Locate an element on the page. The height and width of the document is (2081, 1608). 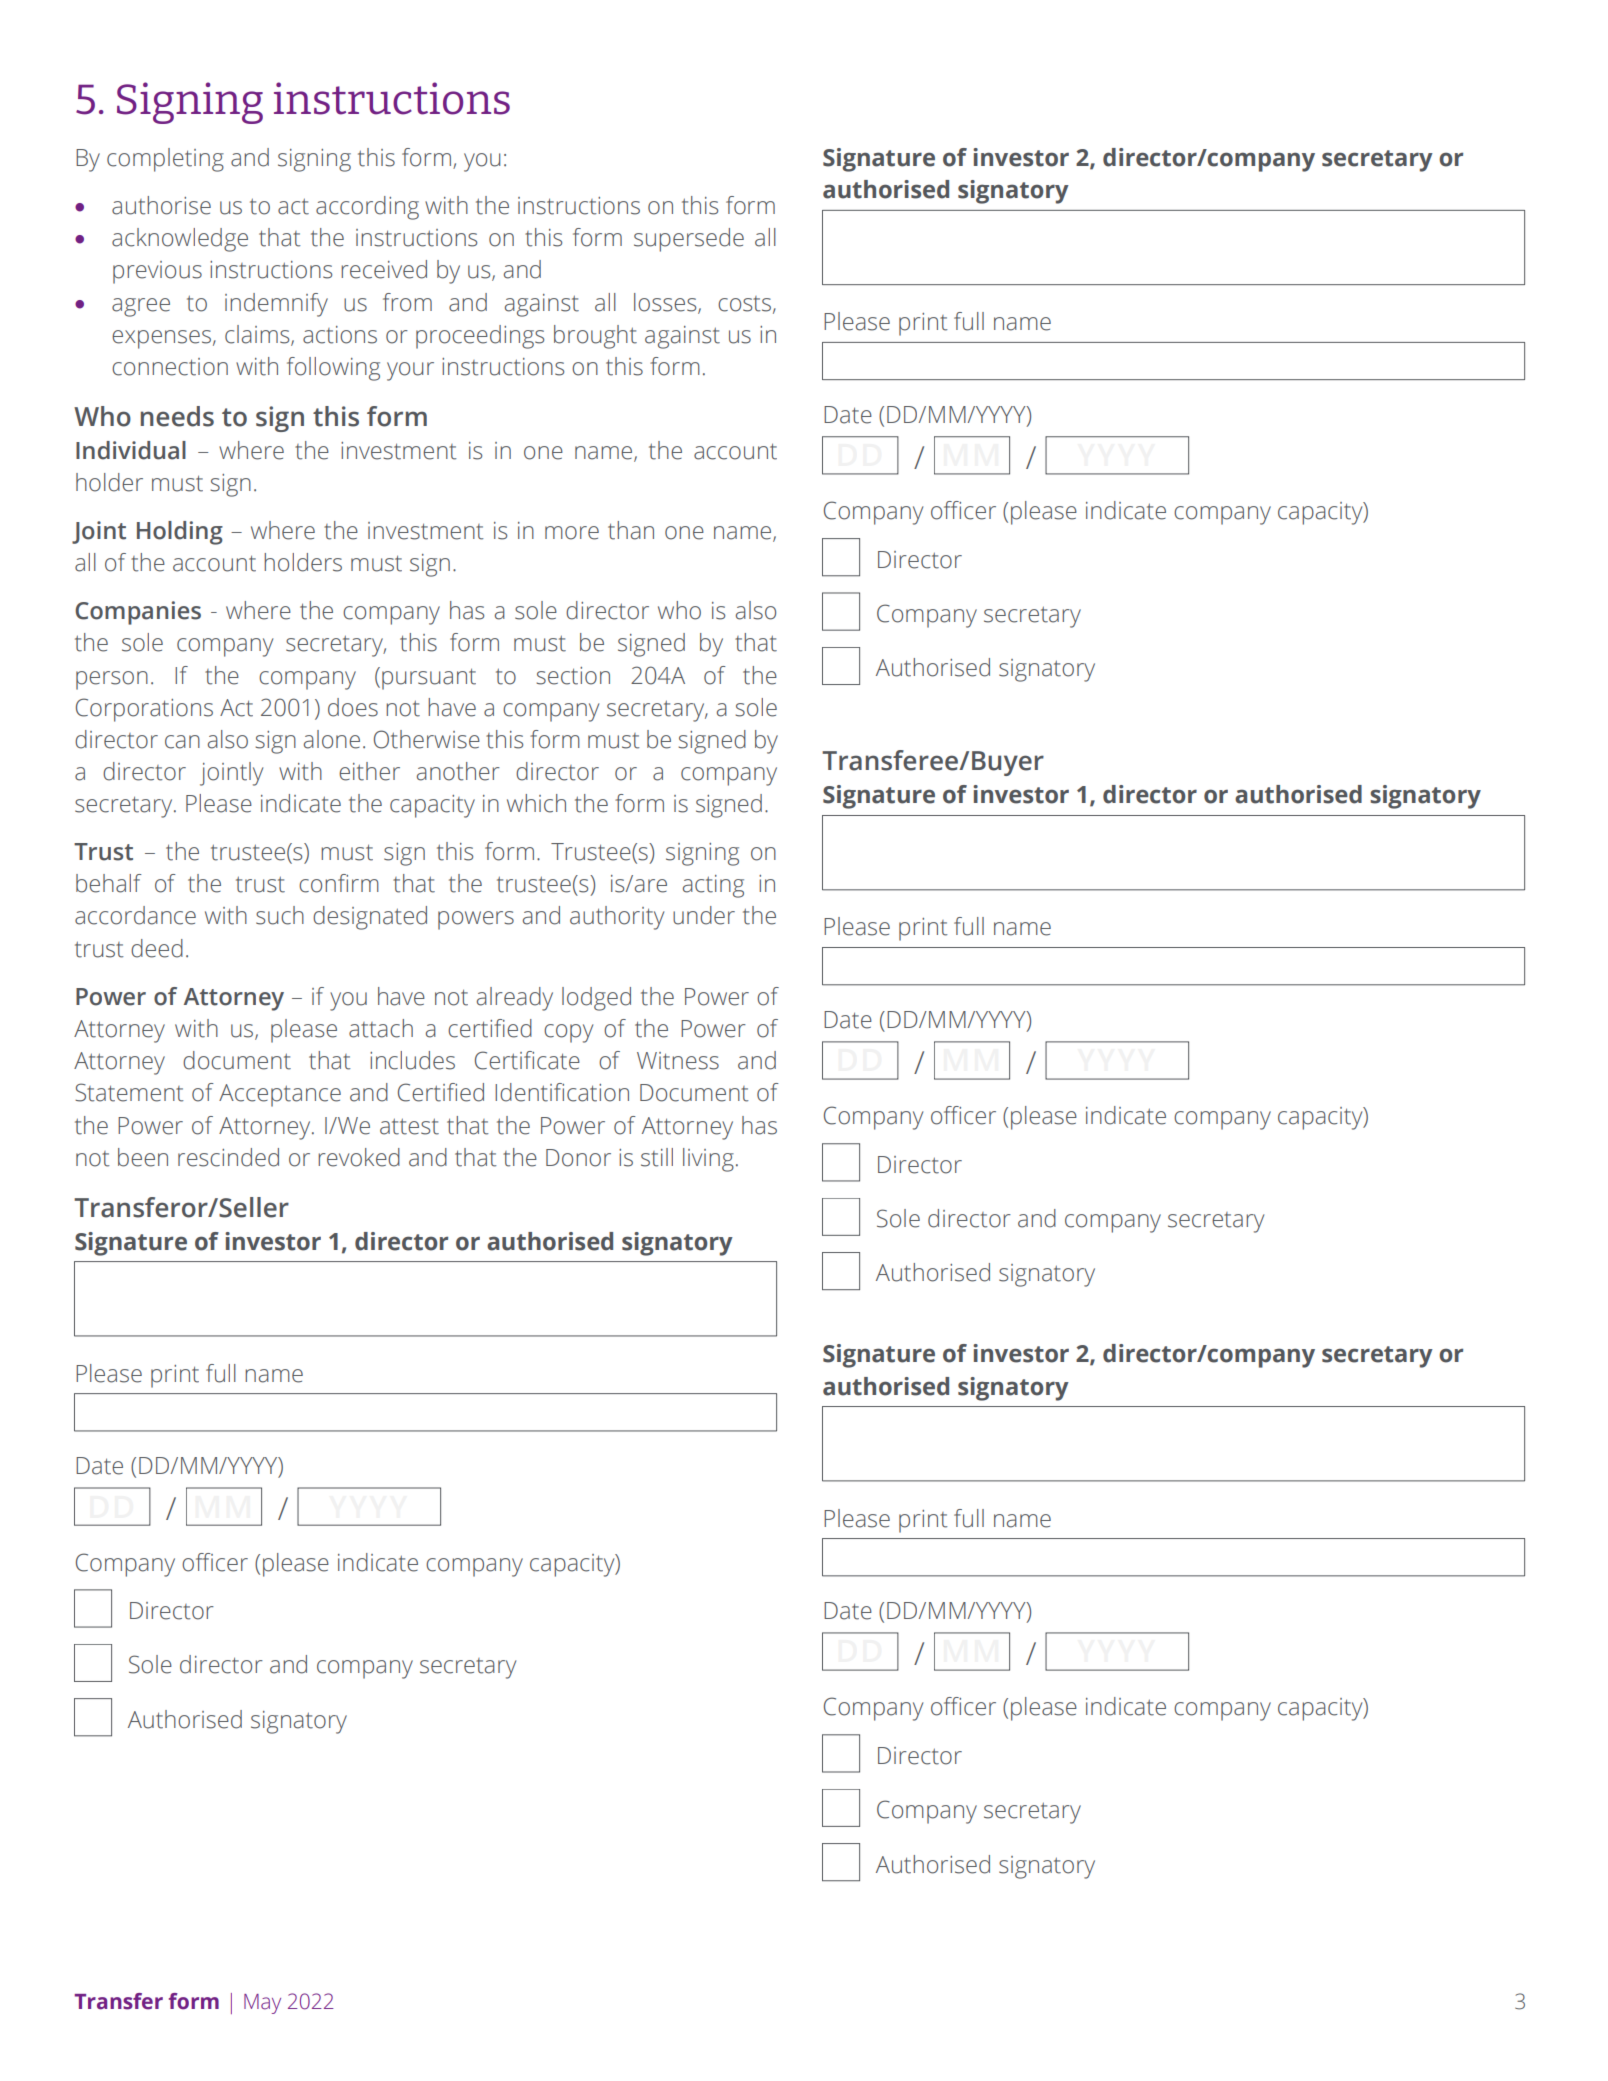
Statement is located at coordinates (129, 1092).
